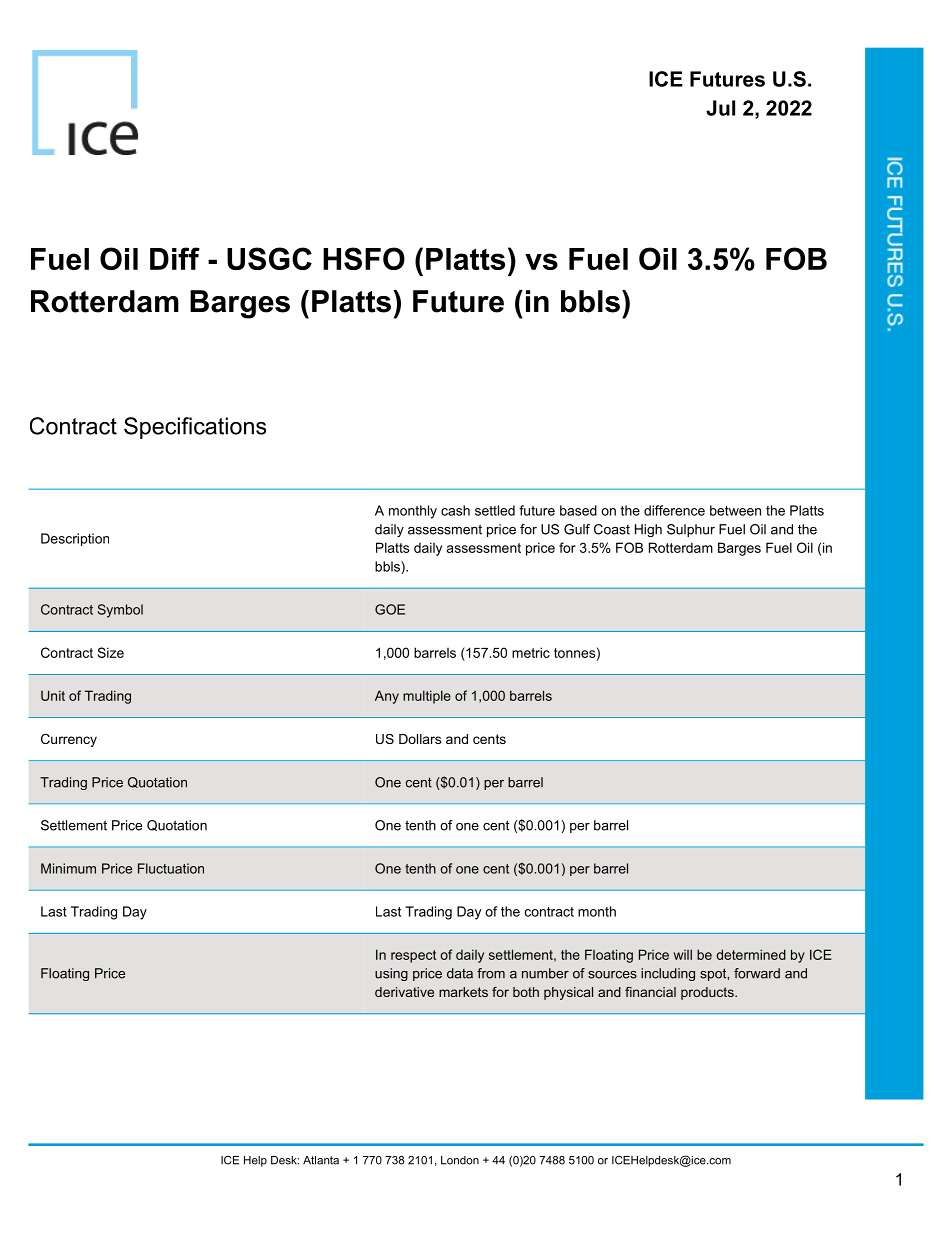 The width and height of the image is (952, 1233). Describe the element at coordinates (195, 428) in the image. I see `Specifications` at that location.
